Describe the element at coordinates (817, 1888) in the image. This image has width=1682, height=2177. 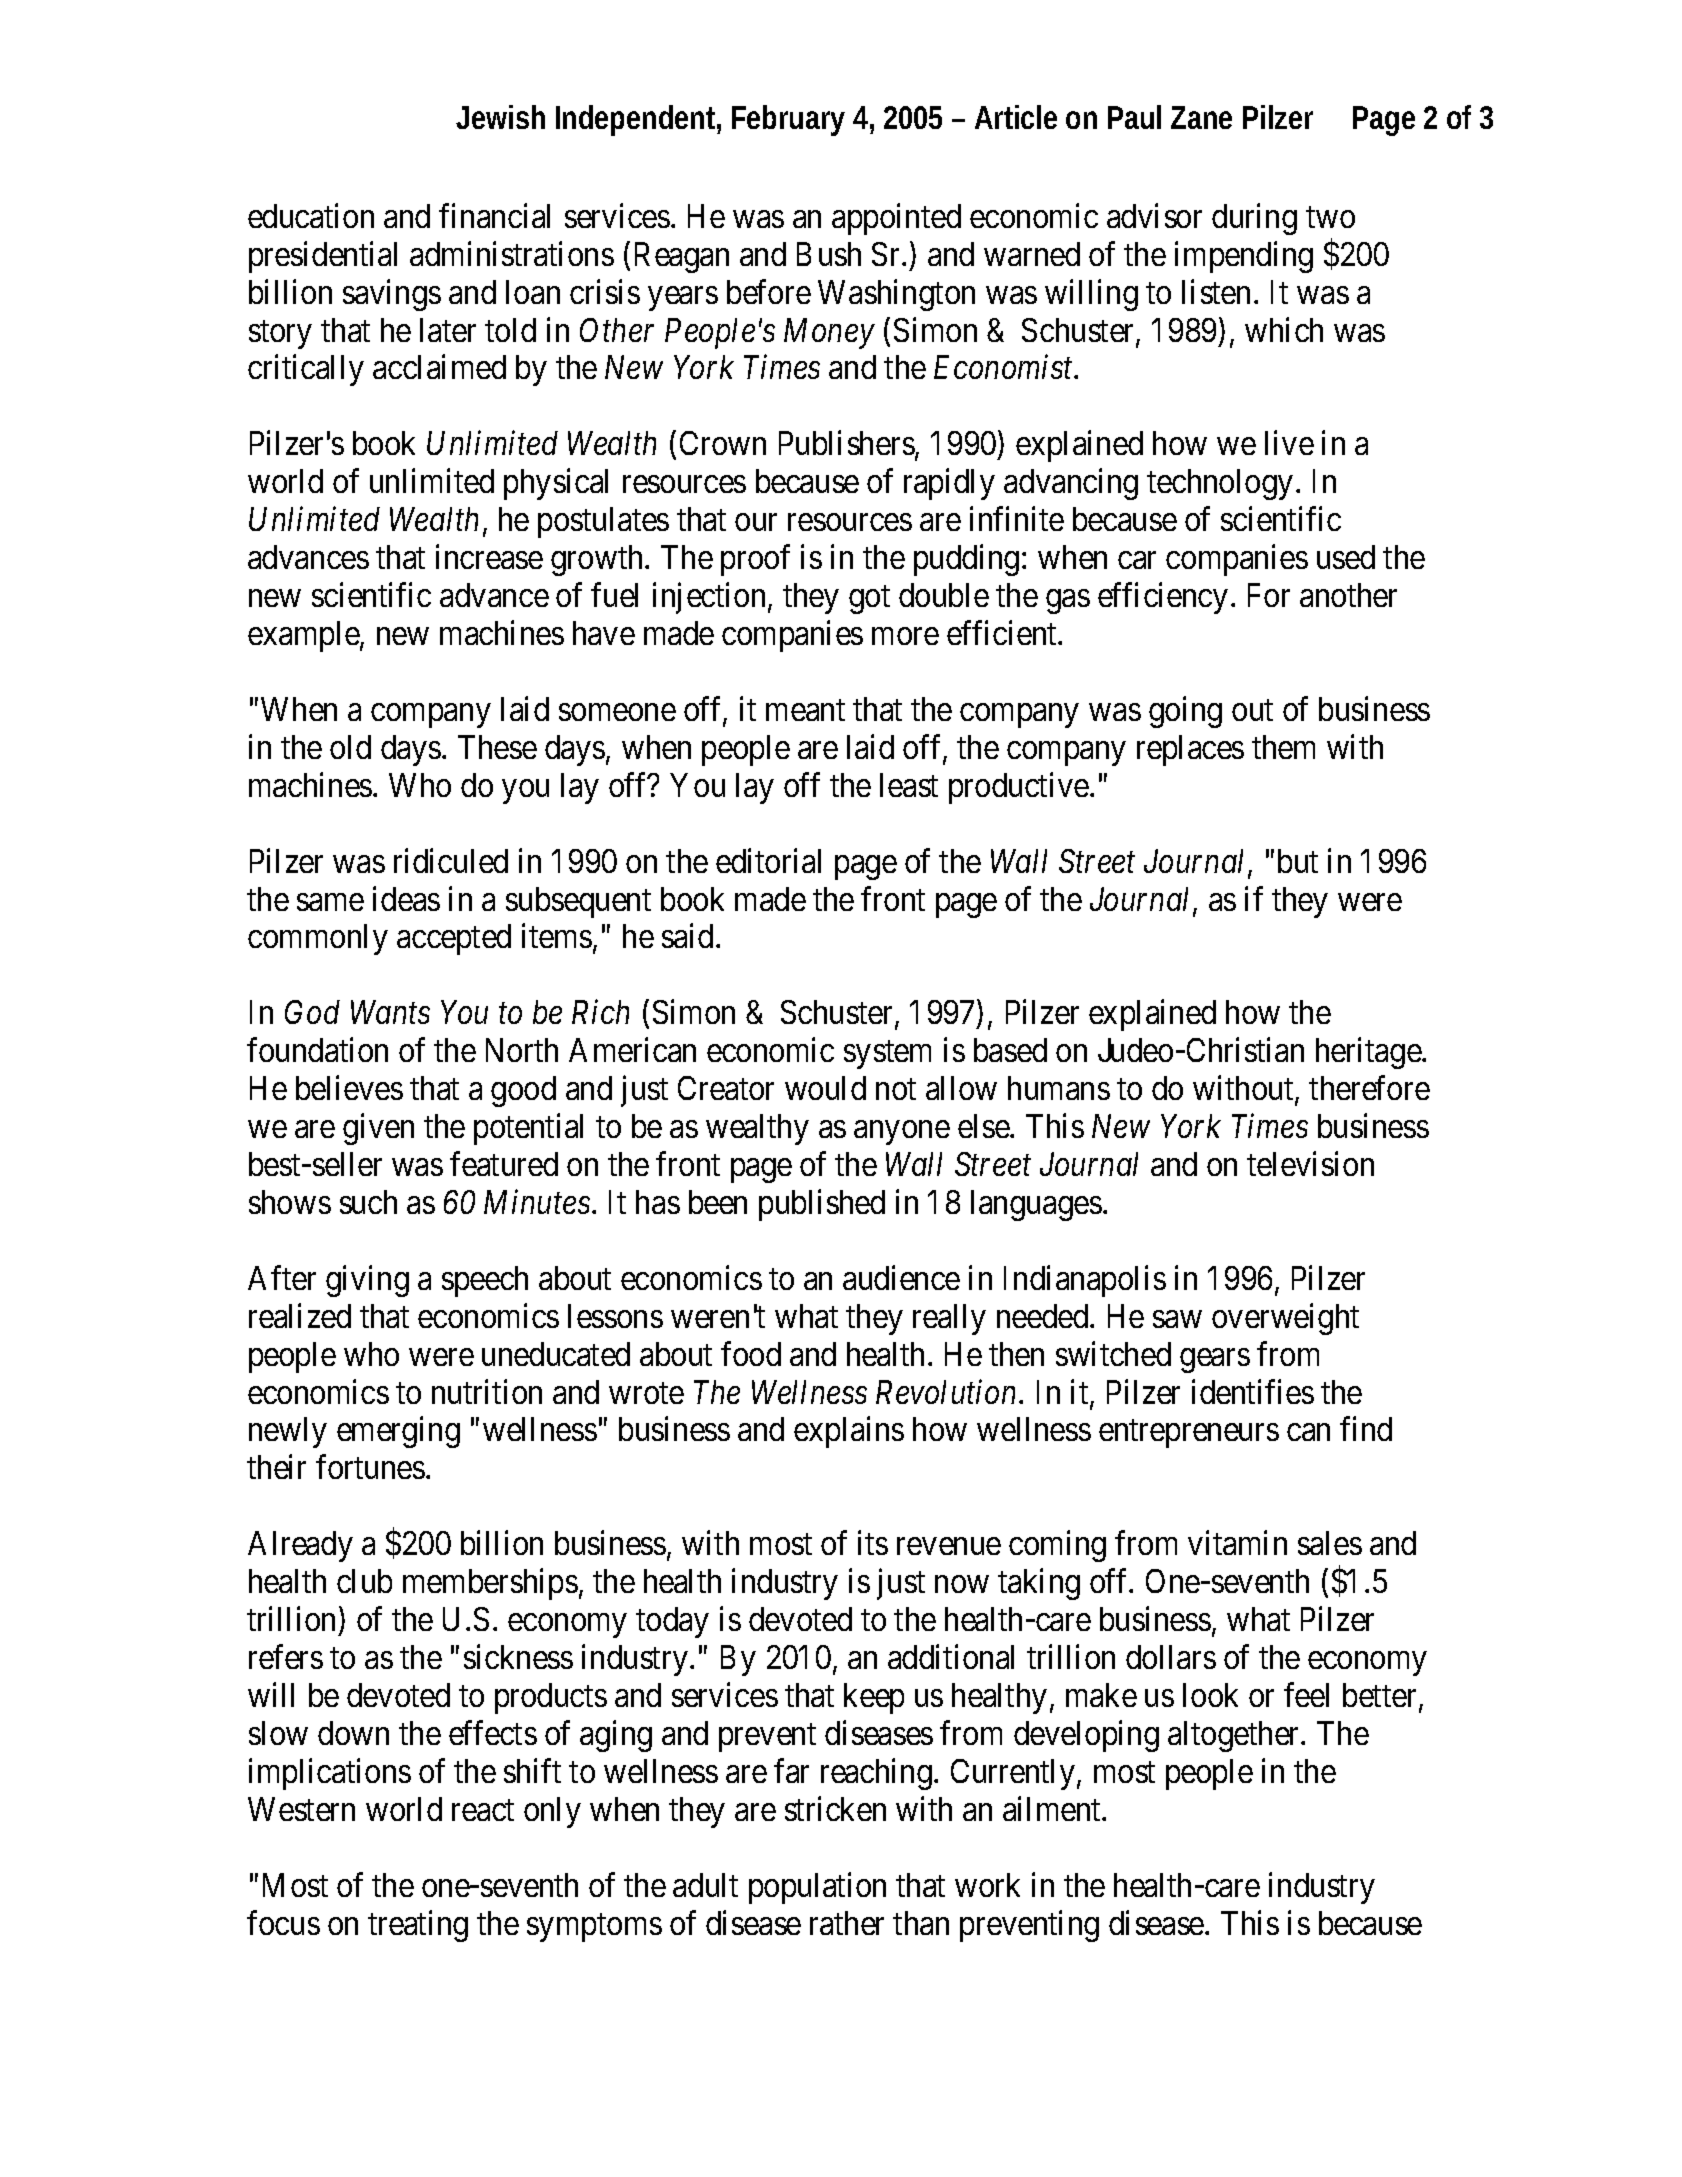
I see `population` at that location.
